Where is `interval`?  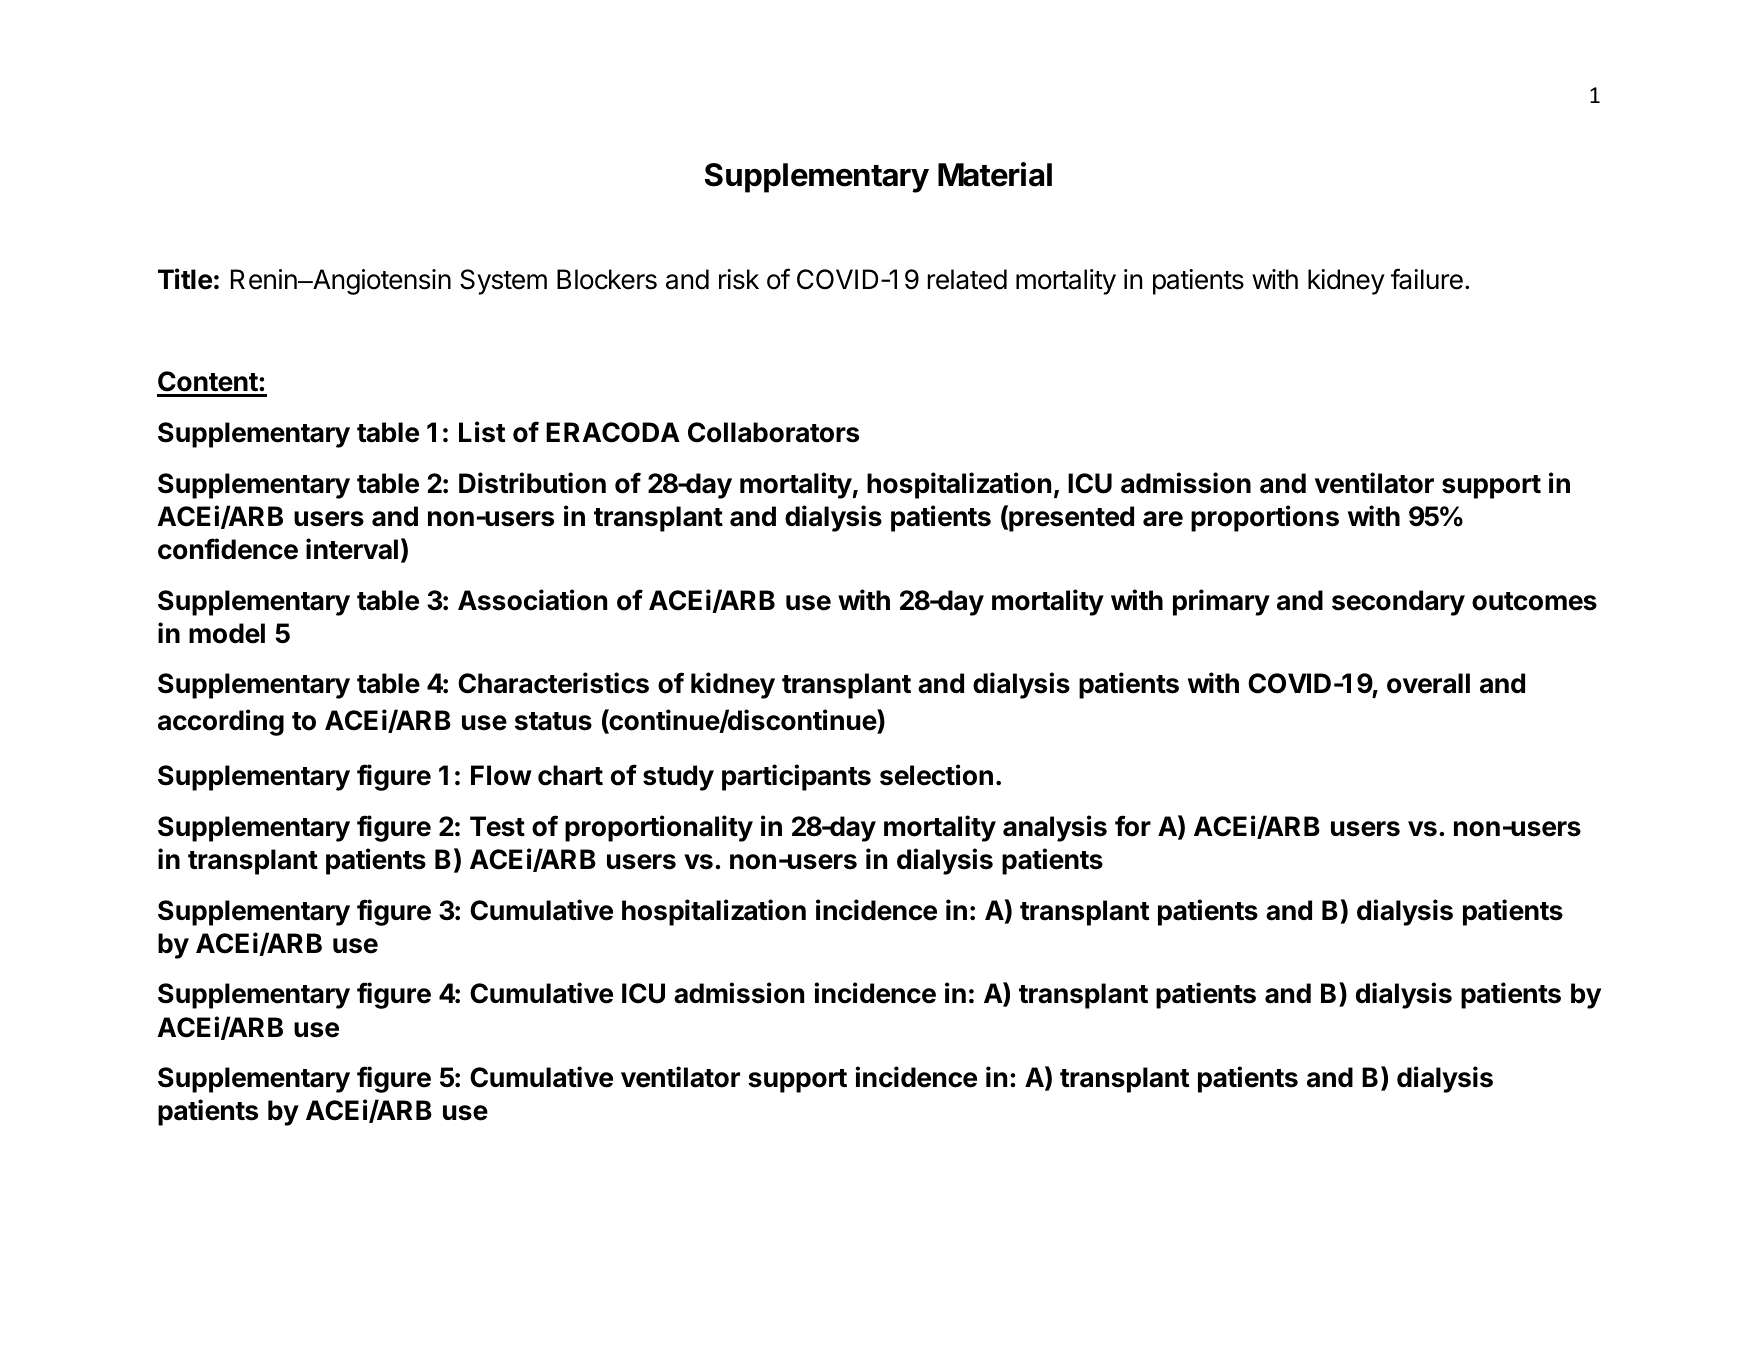 interval is located at coordinates (352, 549).
